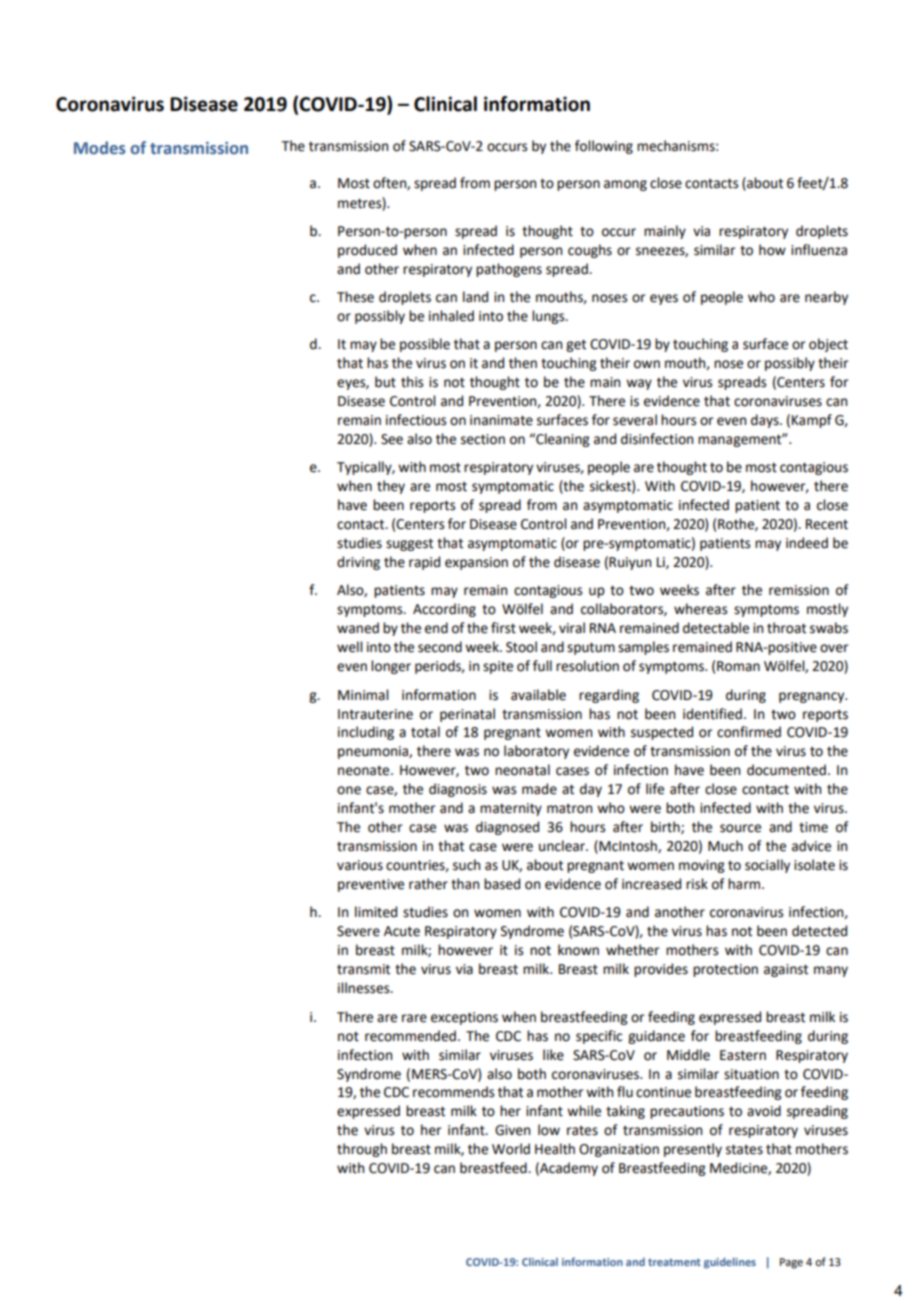 Image resolution: width=924 pixels, height=1308 pixels. What do you see at coordinates (509, 270) in the page?
I see `pathogens` at bounding box center [509, 270].
